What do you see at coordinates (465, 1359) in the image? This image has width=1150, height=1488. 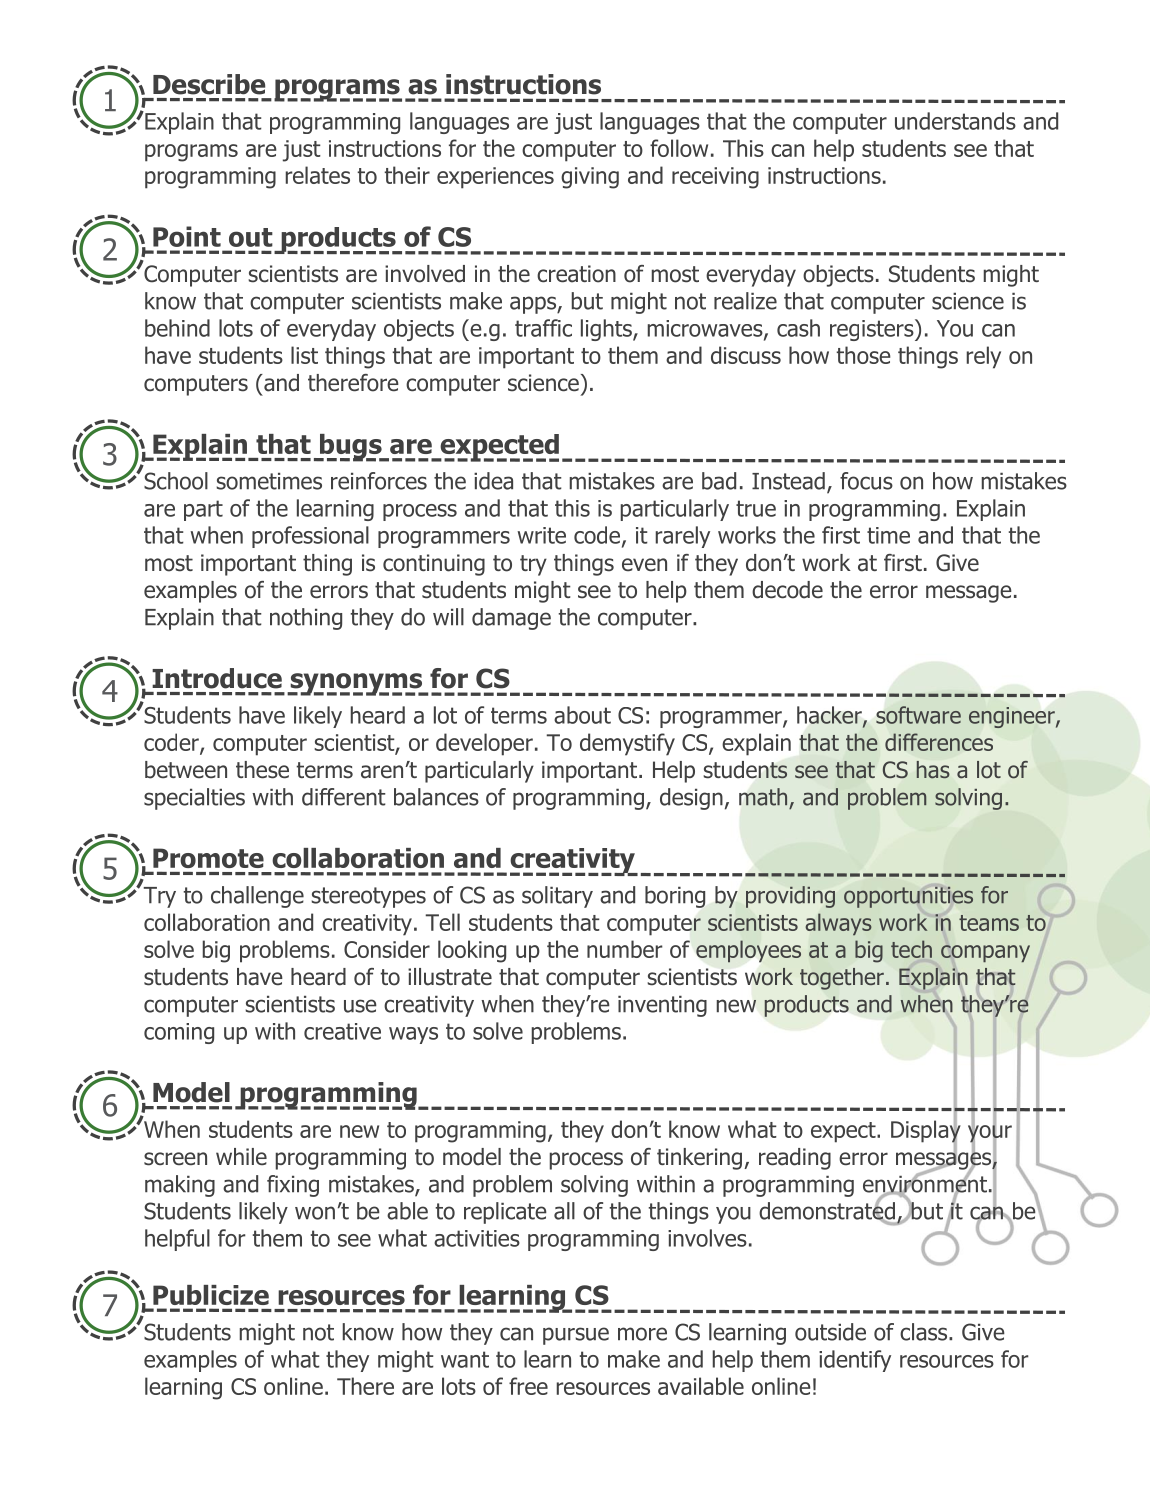 I see `want` at bounding box center [465, 1359].
